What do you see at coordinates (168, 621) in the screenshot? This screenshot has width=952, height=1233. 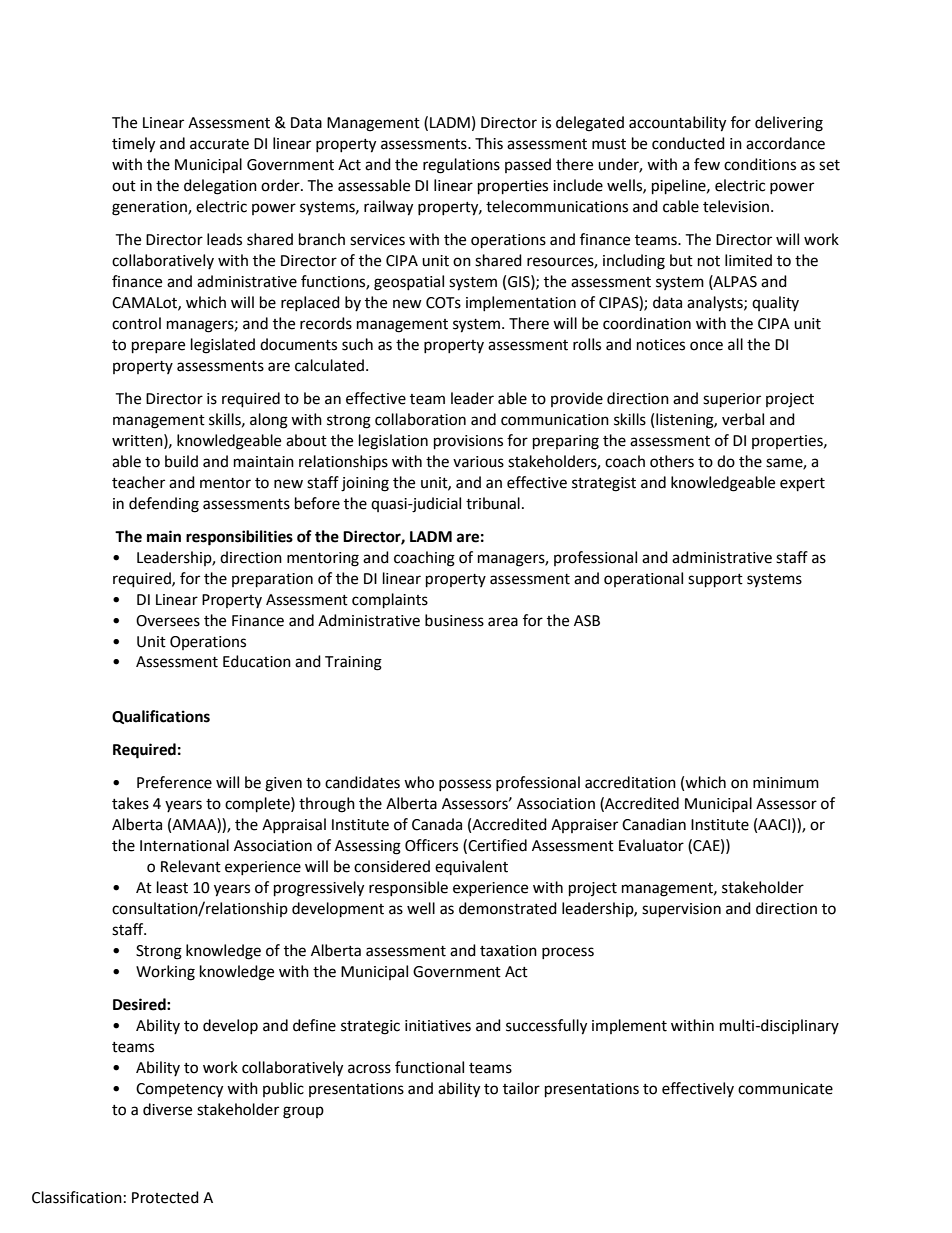 I see `Oversees` at bounding box center [168, 621].
